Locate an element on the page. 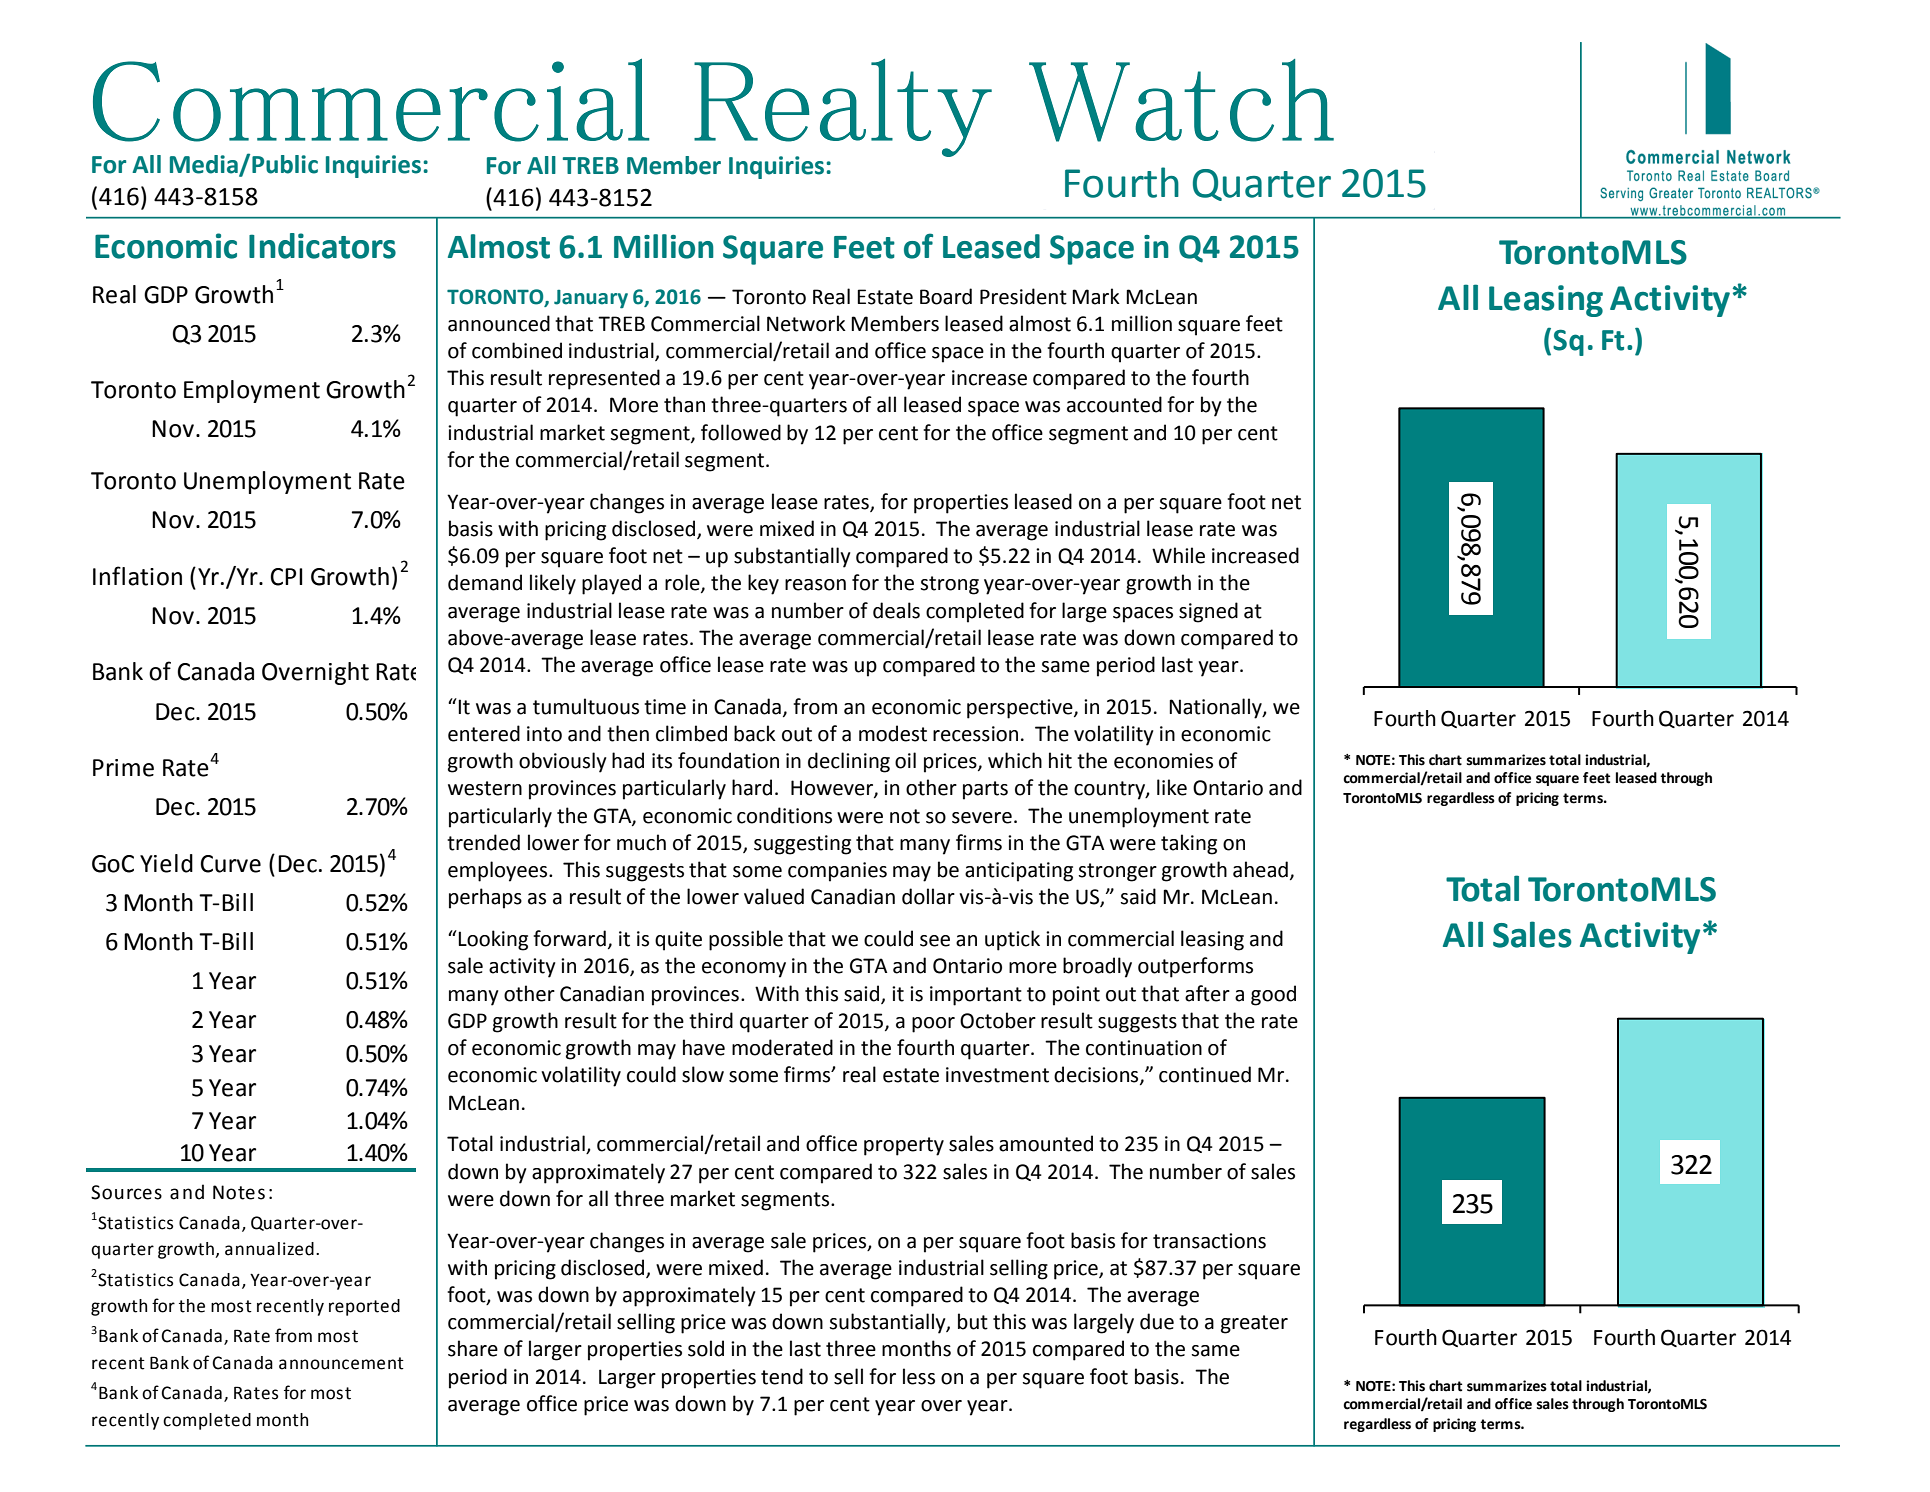 The height and width of the page is (1492, 1930). announcement is located at coordinates (341, 1363).
